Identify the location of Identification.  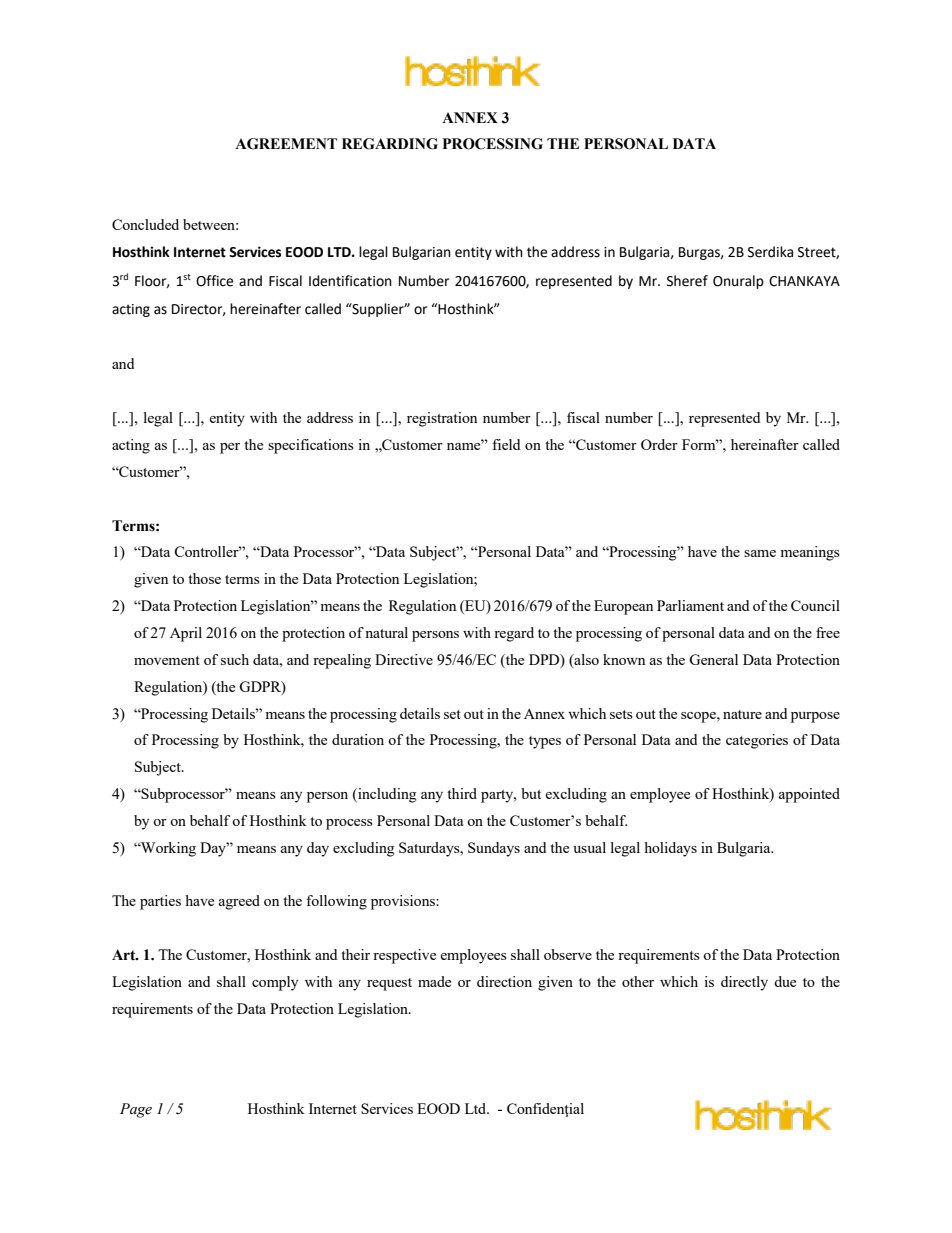
(350, 281).
